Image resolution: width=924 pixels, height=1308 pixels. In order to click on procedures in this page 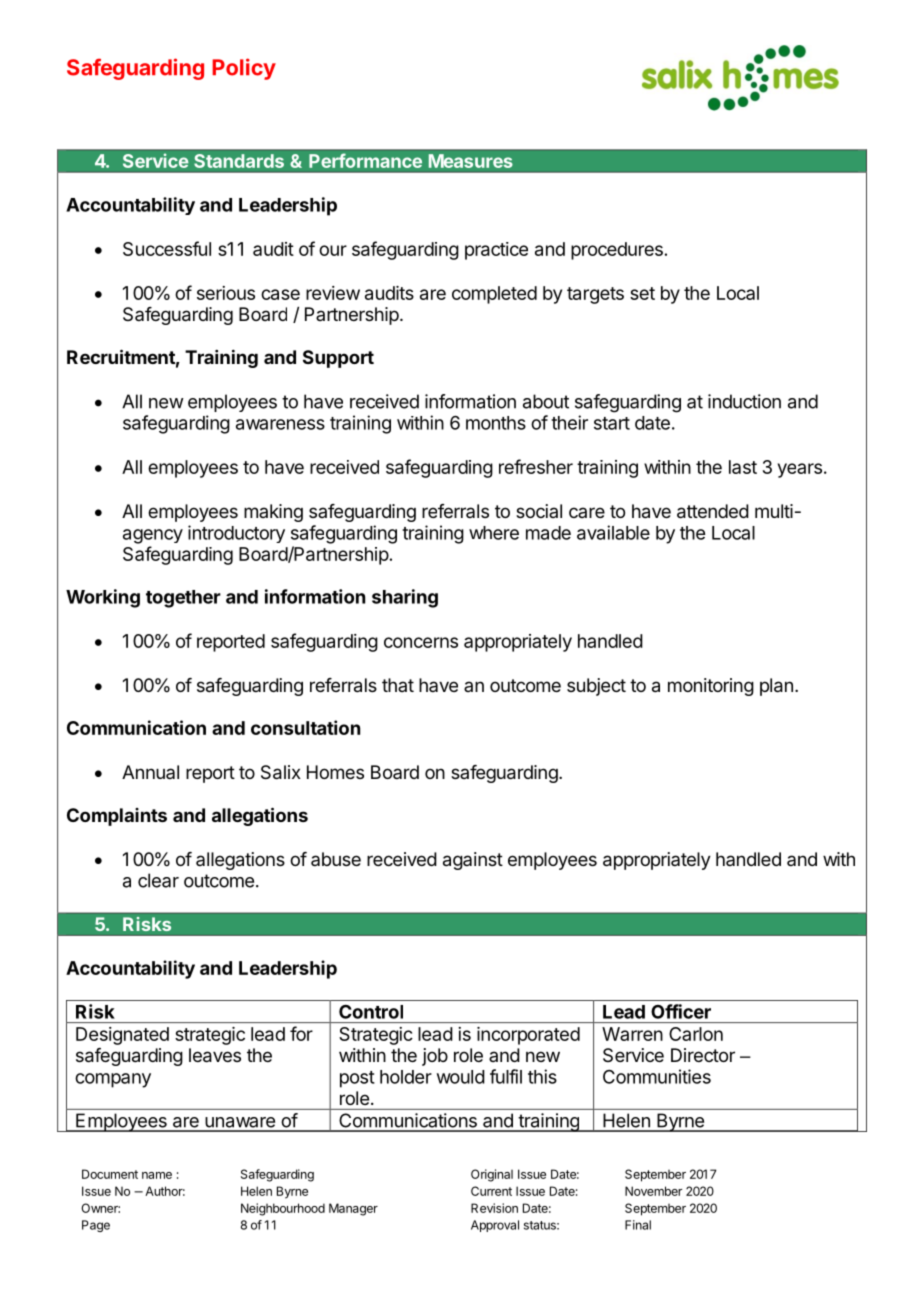, I will do `click(617, 251)`.
